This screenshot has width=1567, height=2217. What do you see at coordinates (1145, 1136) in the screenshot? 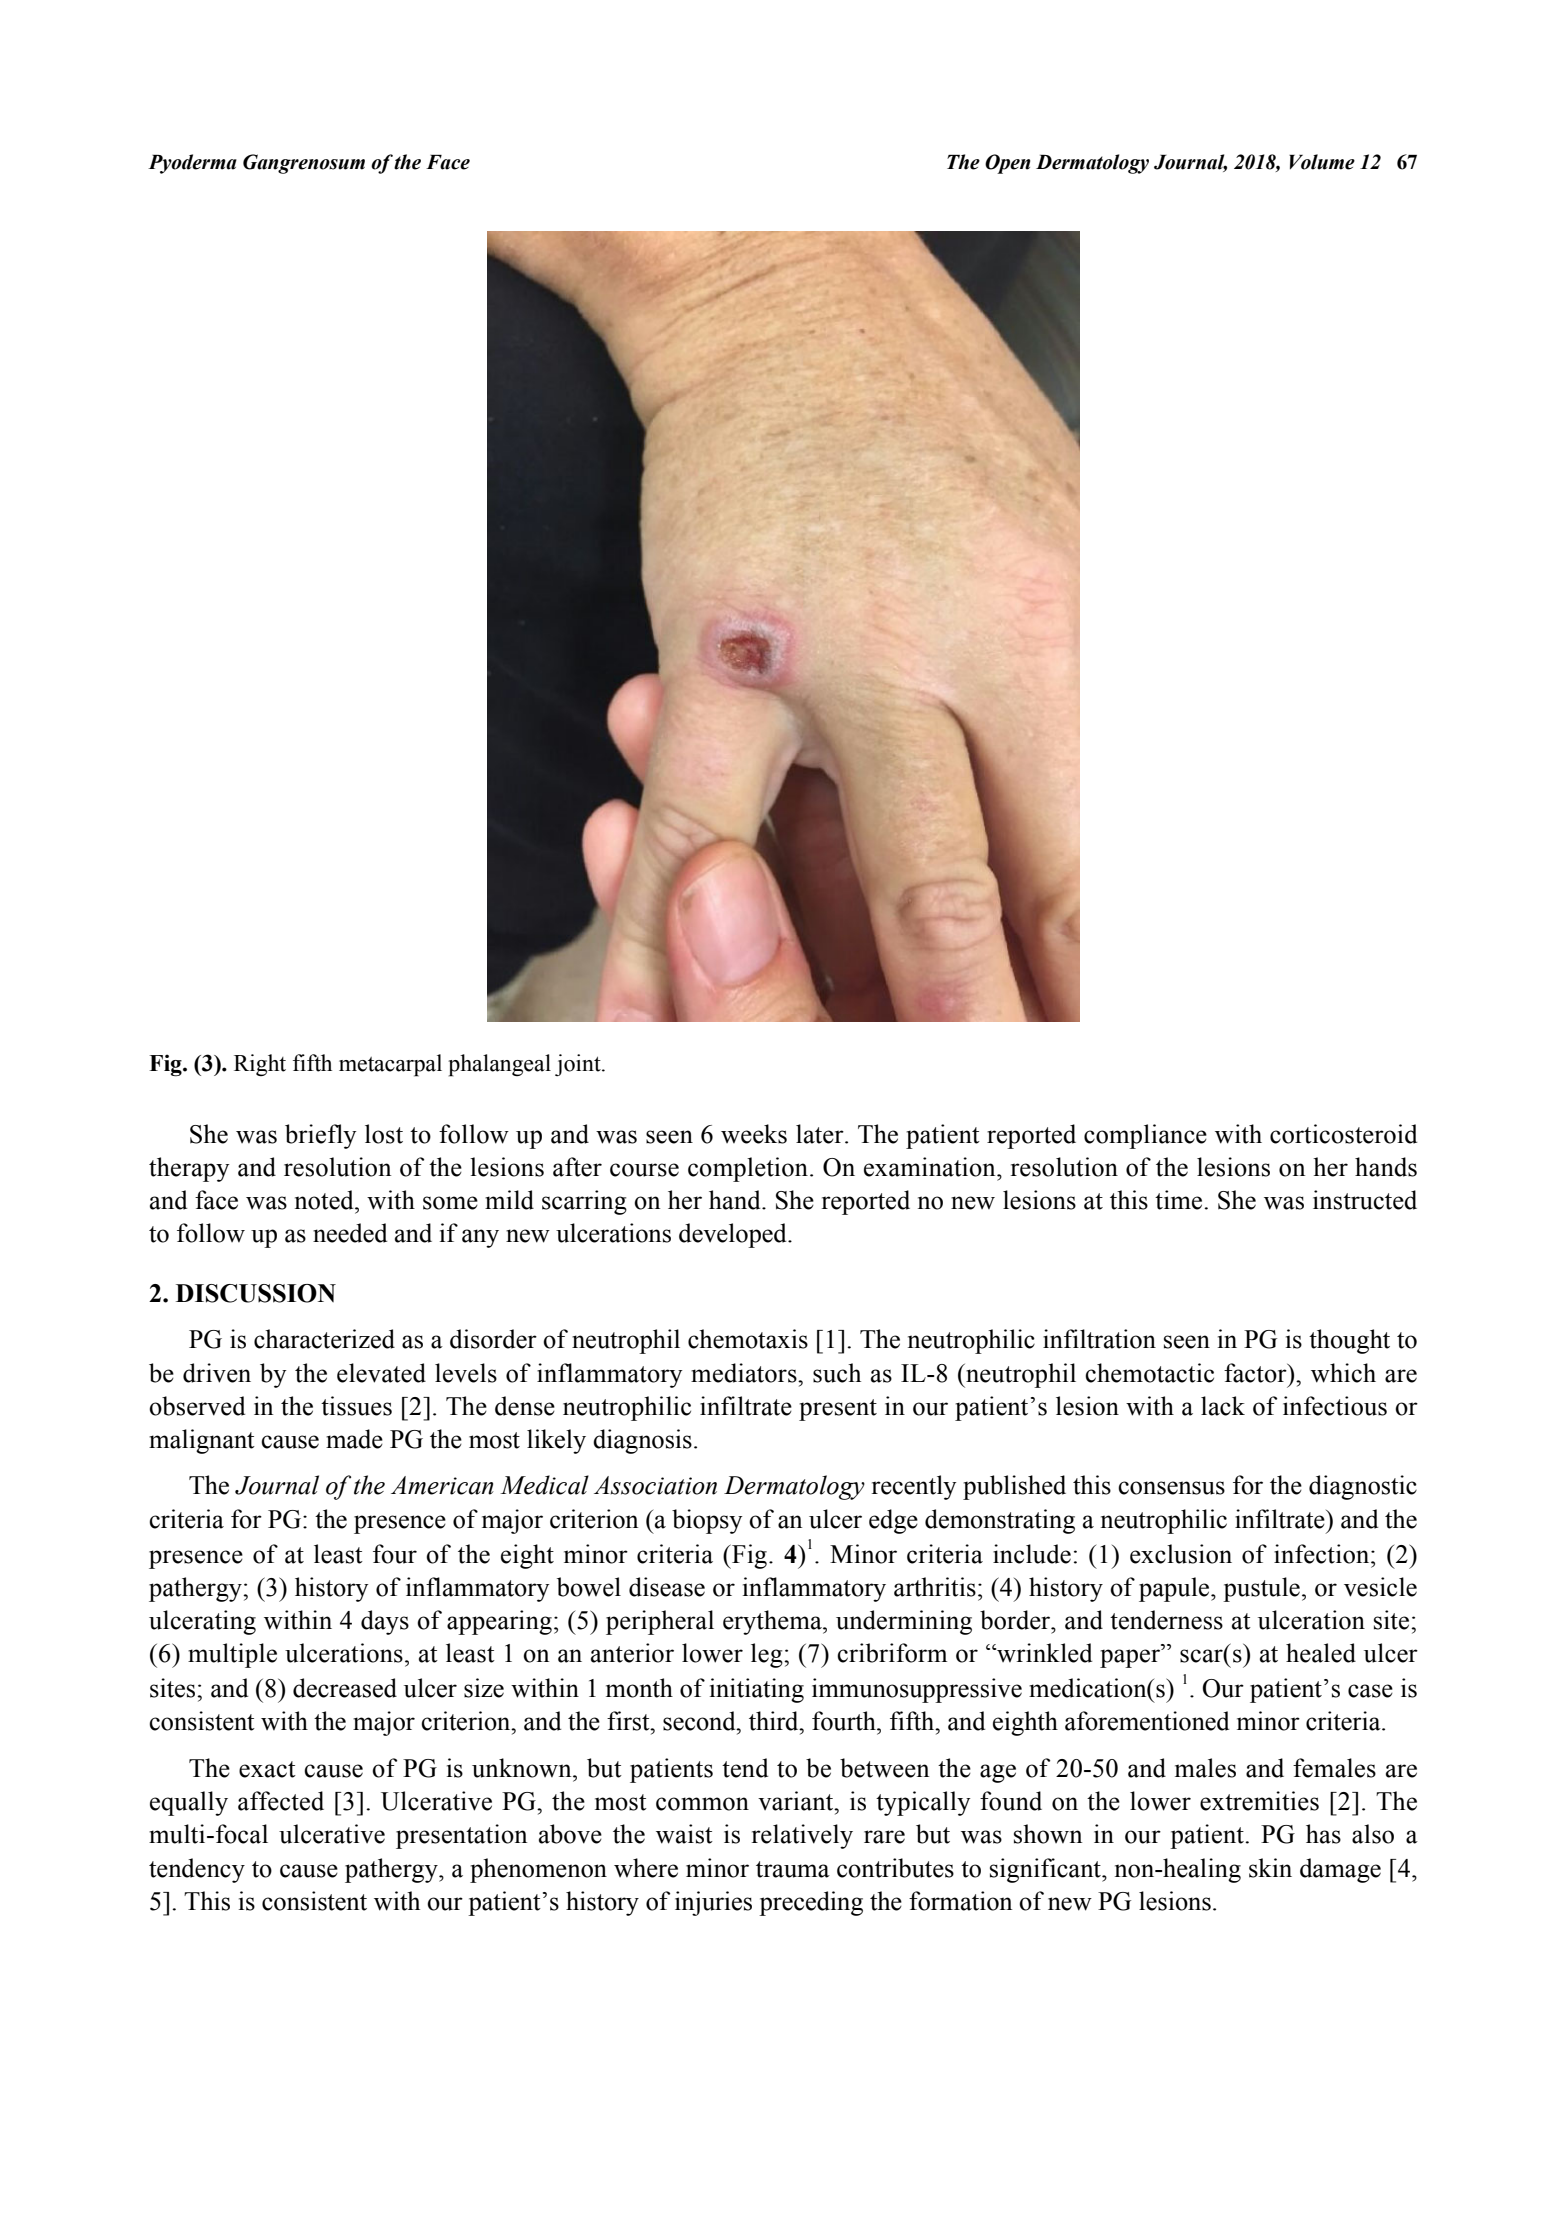
I see `compliance` at bounding box center [1145, 1136].
